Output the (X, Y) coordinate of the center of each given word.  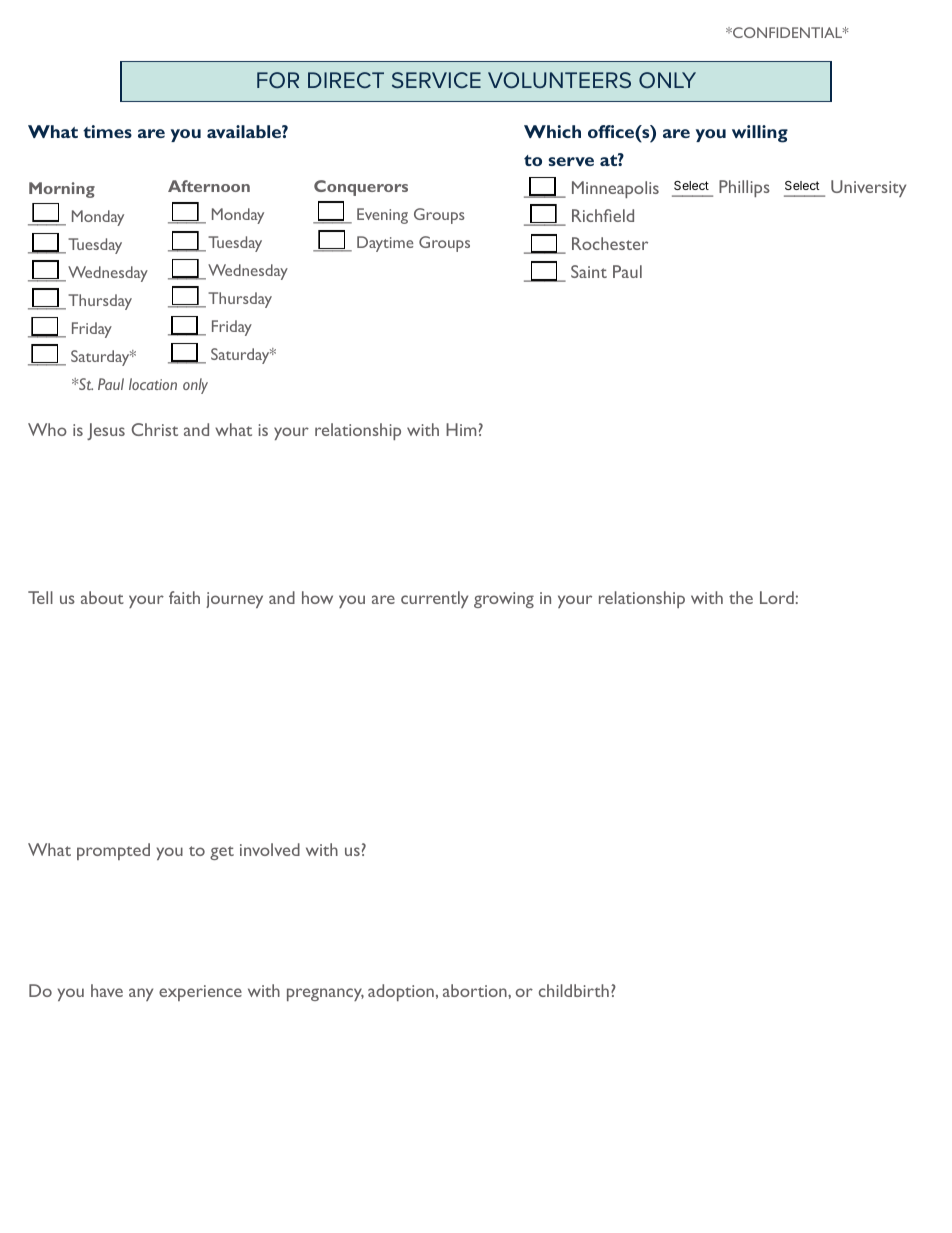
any (141, 994)
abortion (476, 990)
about (102, 597)
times (107, 131)
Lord (777, 597)
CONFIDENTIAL (788, 32)
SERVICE (436, 80)
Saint (589, 271)
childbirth (574, 990)
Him (461, 429)
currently (434, 599)
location (153, 384)
